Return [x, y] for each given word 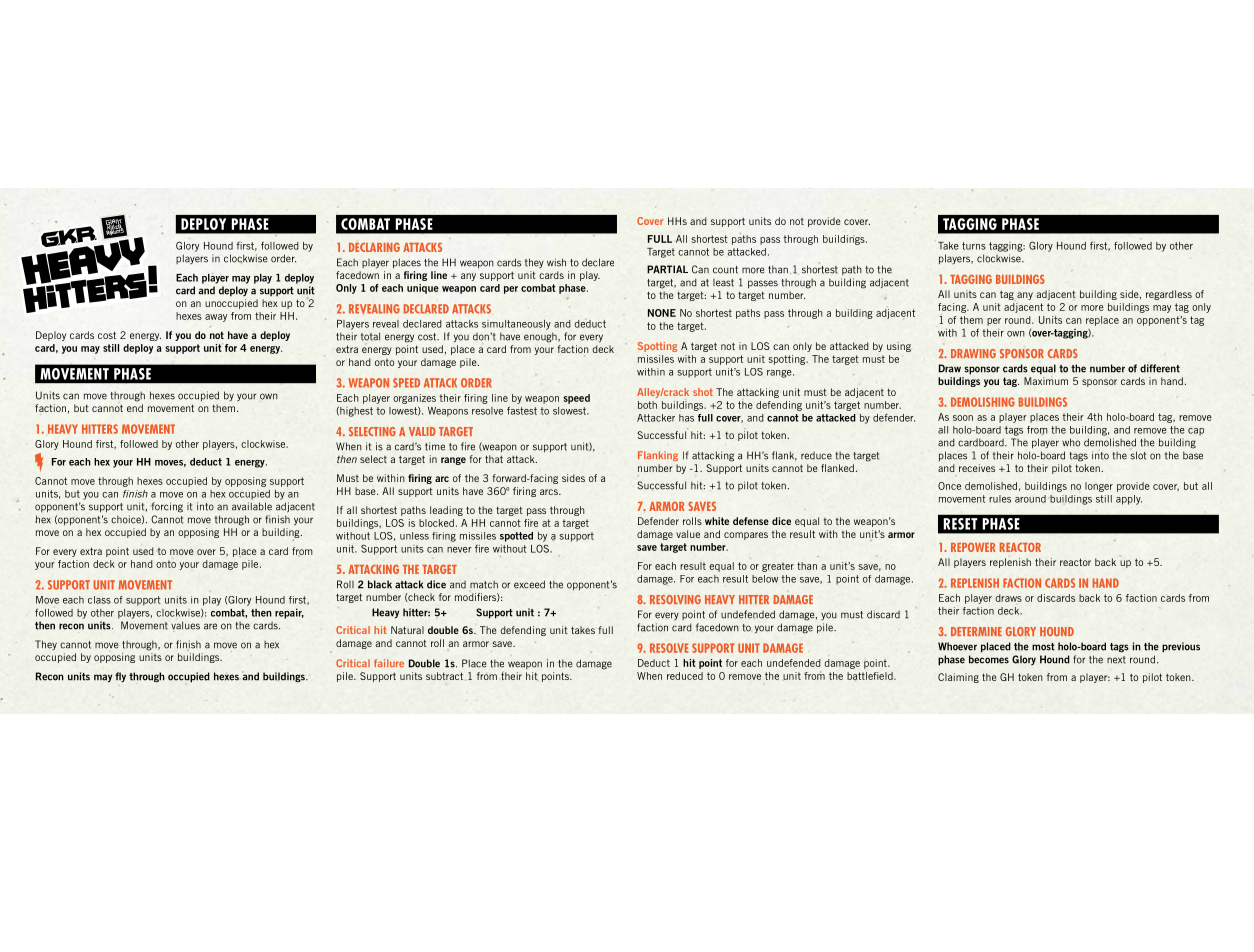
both [647, 405]
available [252, 506]
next [1116, 660]
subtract [444, 676]
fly [120, 677]
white [717, 521]
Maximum [1046, 381]
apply [1129, 500]
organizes [414, 399]
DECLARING [374, 247]
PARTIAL [667, 269]
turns [974, 246]
